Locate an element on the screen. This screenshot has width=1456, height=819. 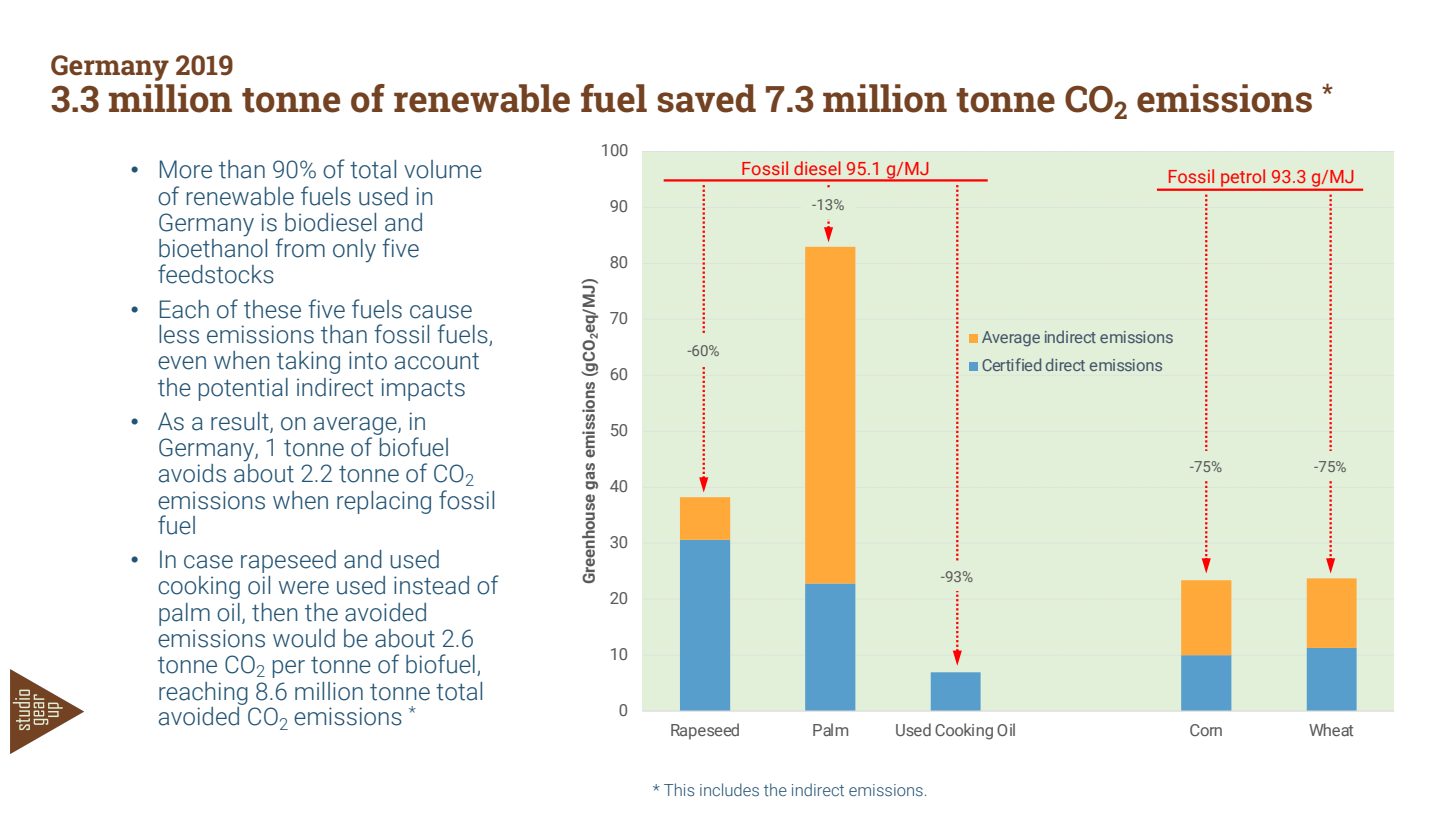
impacts is located at coordinates (423, 389).
